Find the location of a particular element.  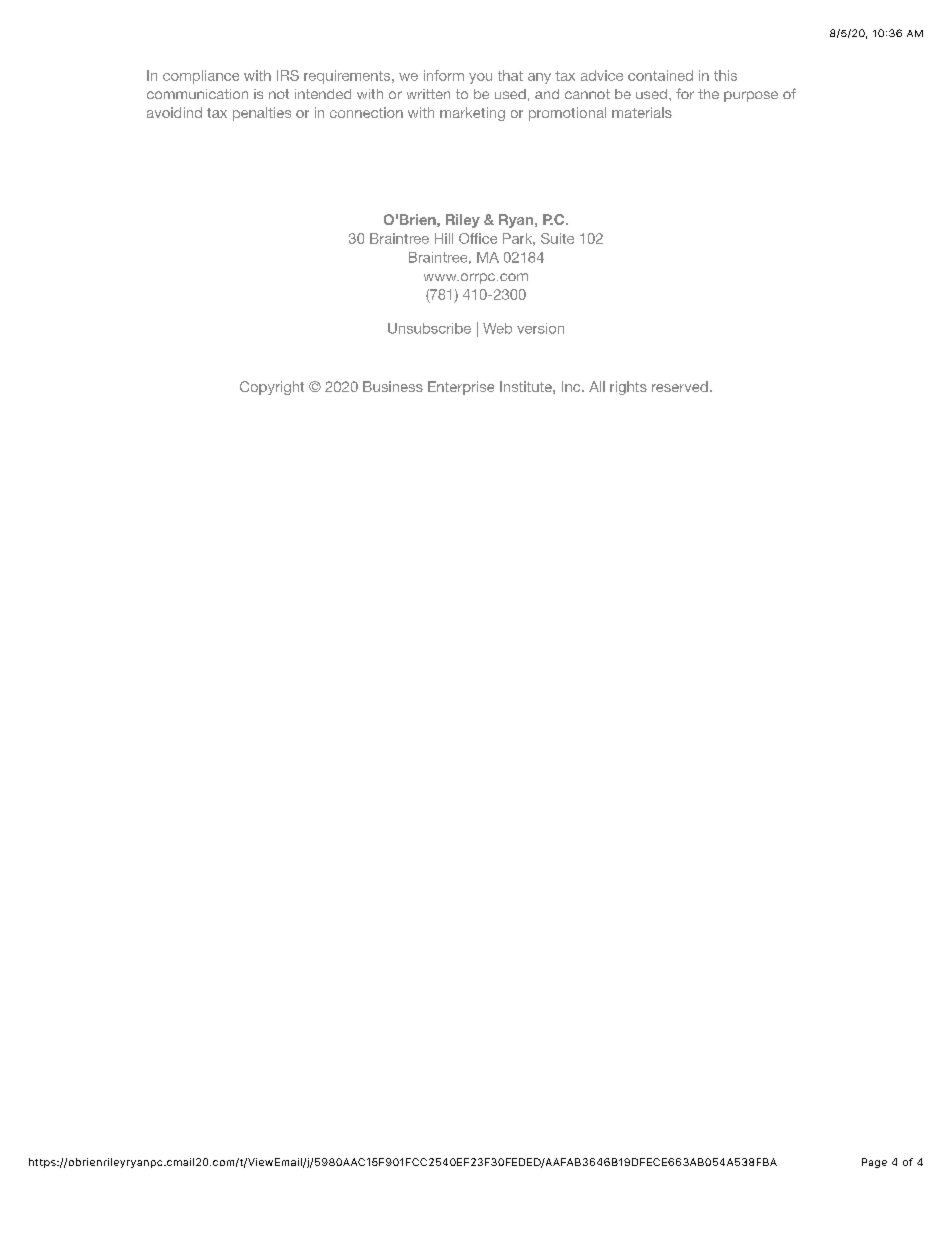

and is located at coordinates (547, 94).
